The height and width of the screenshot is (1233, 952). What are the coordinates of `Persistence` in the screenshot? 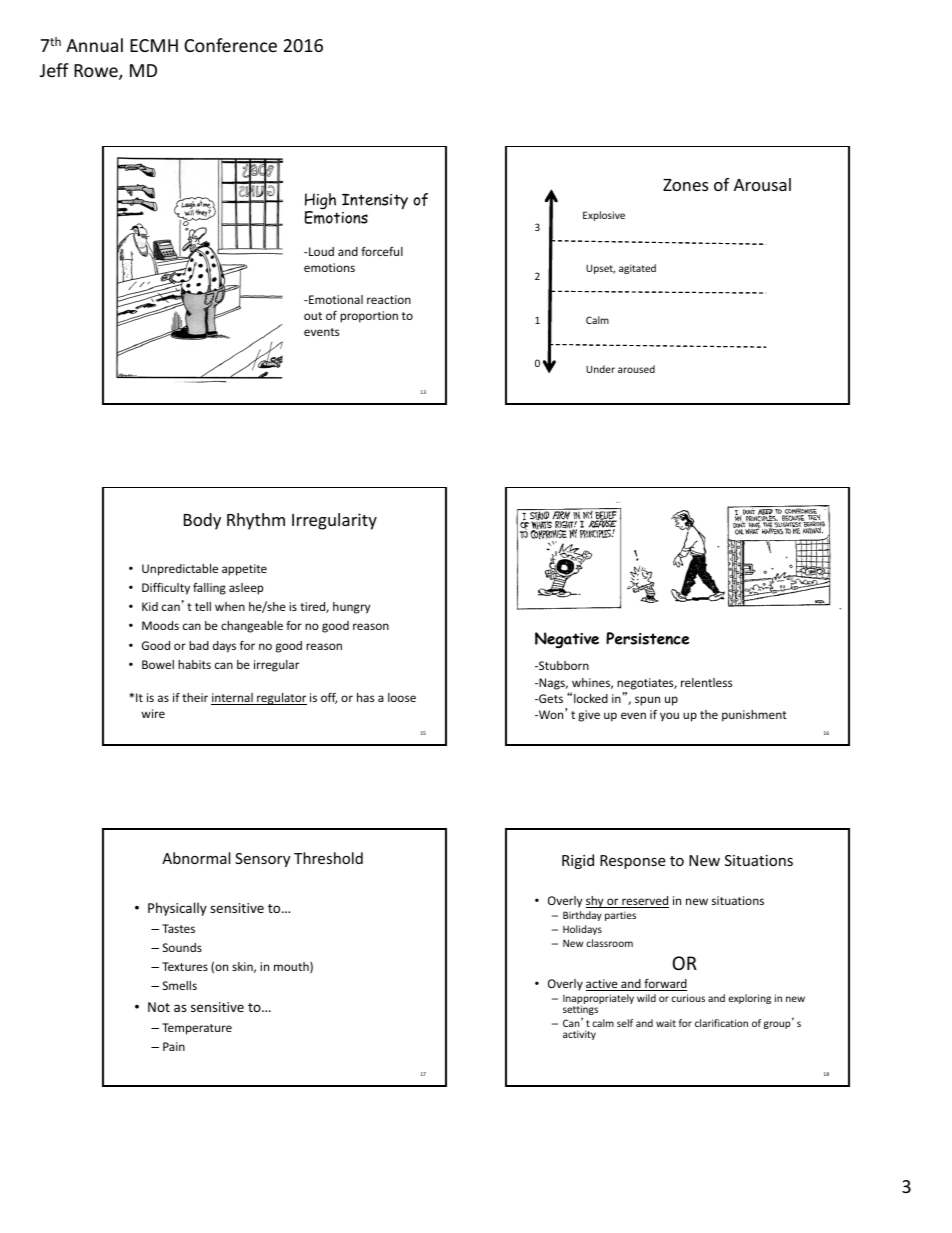 It's located at (647, 638).
